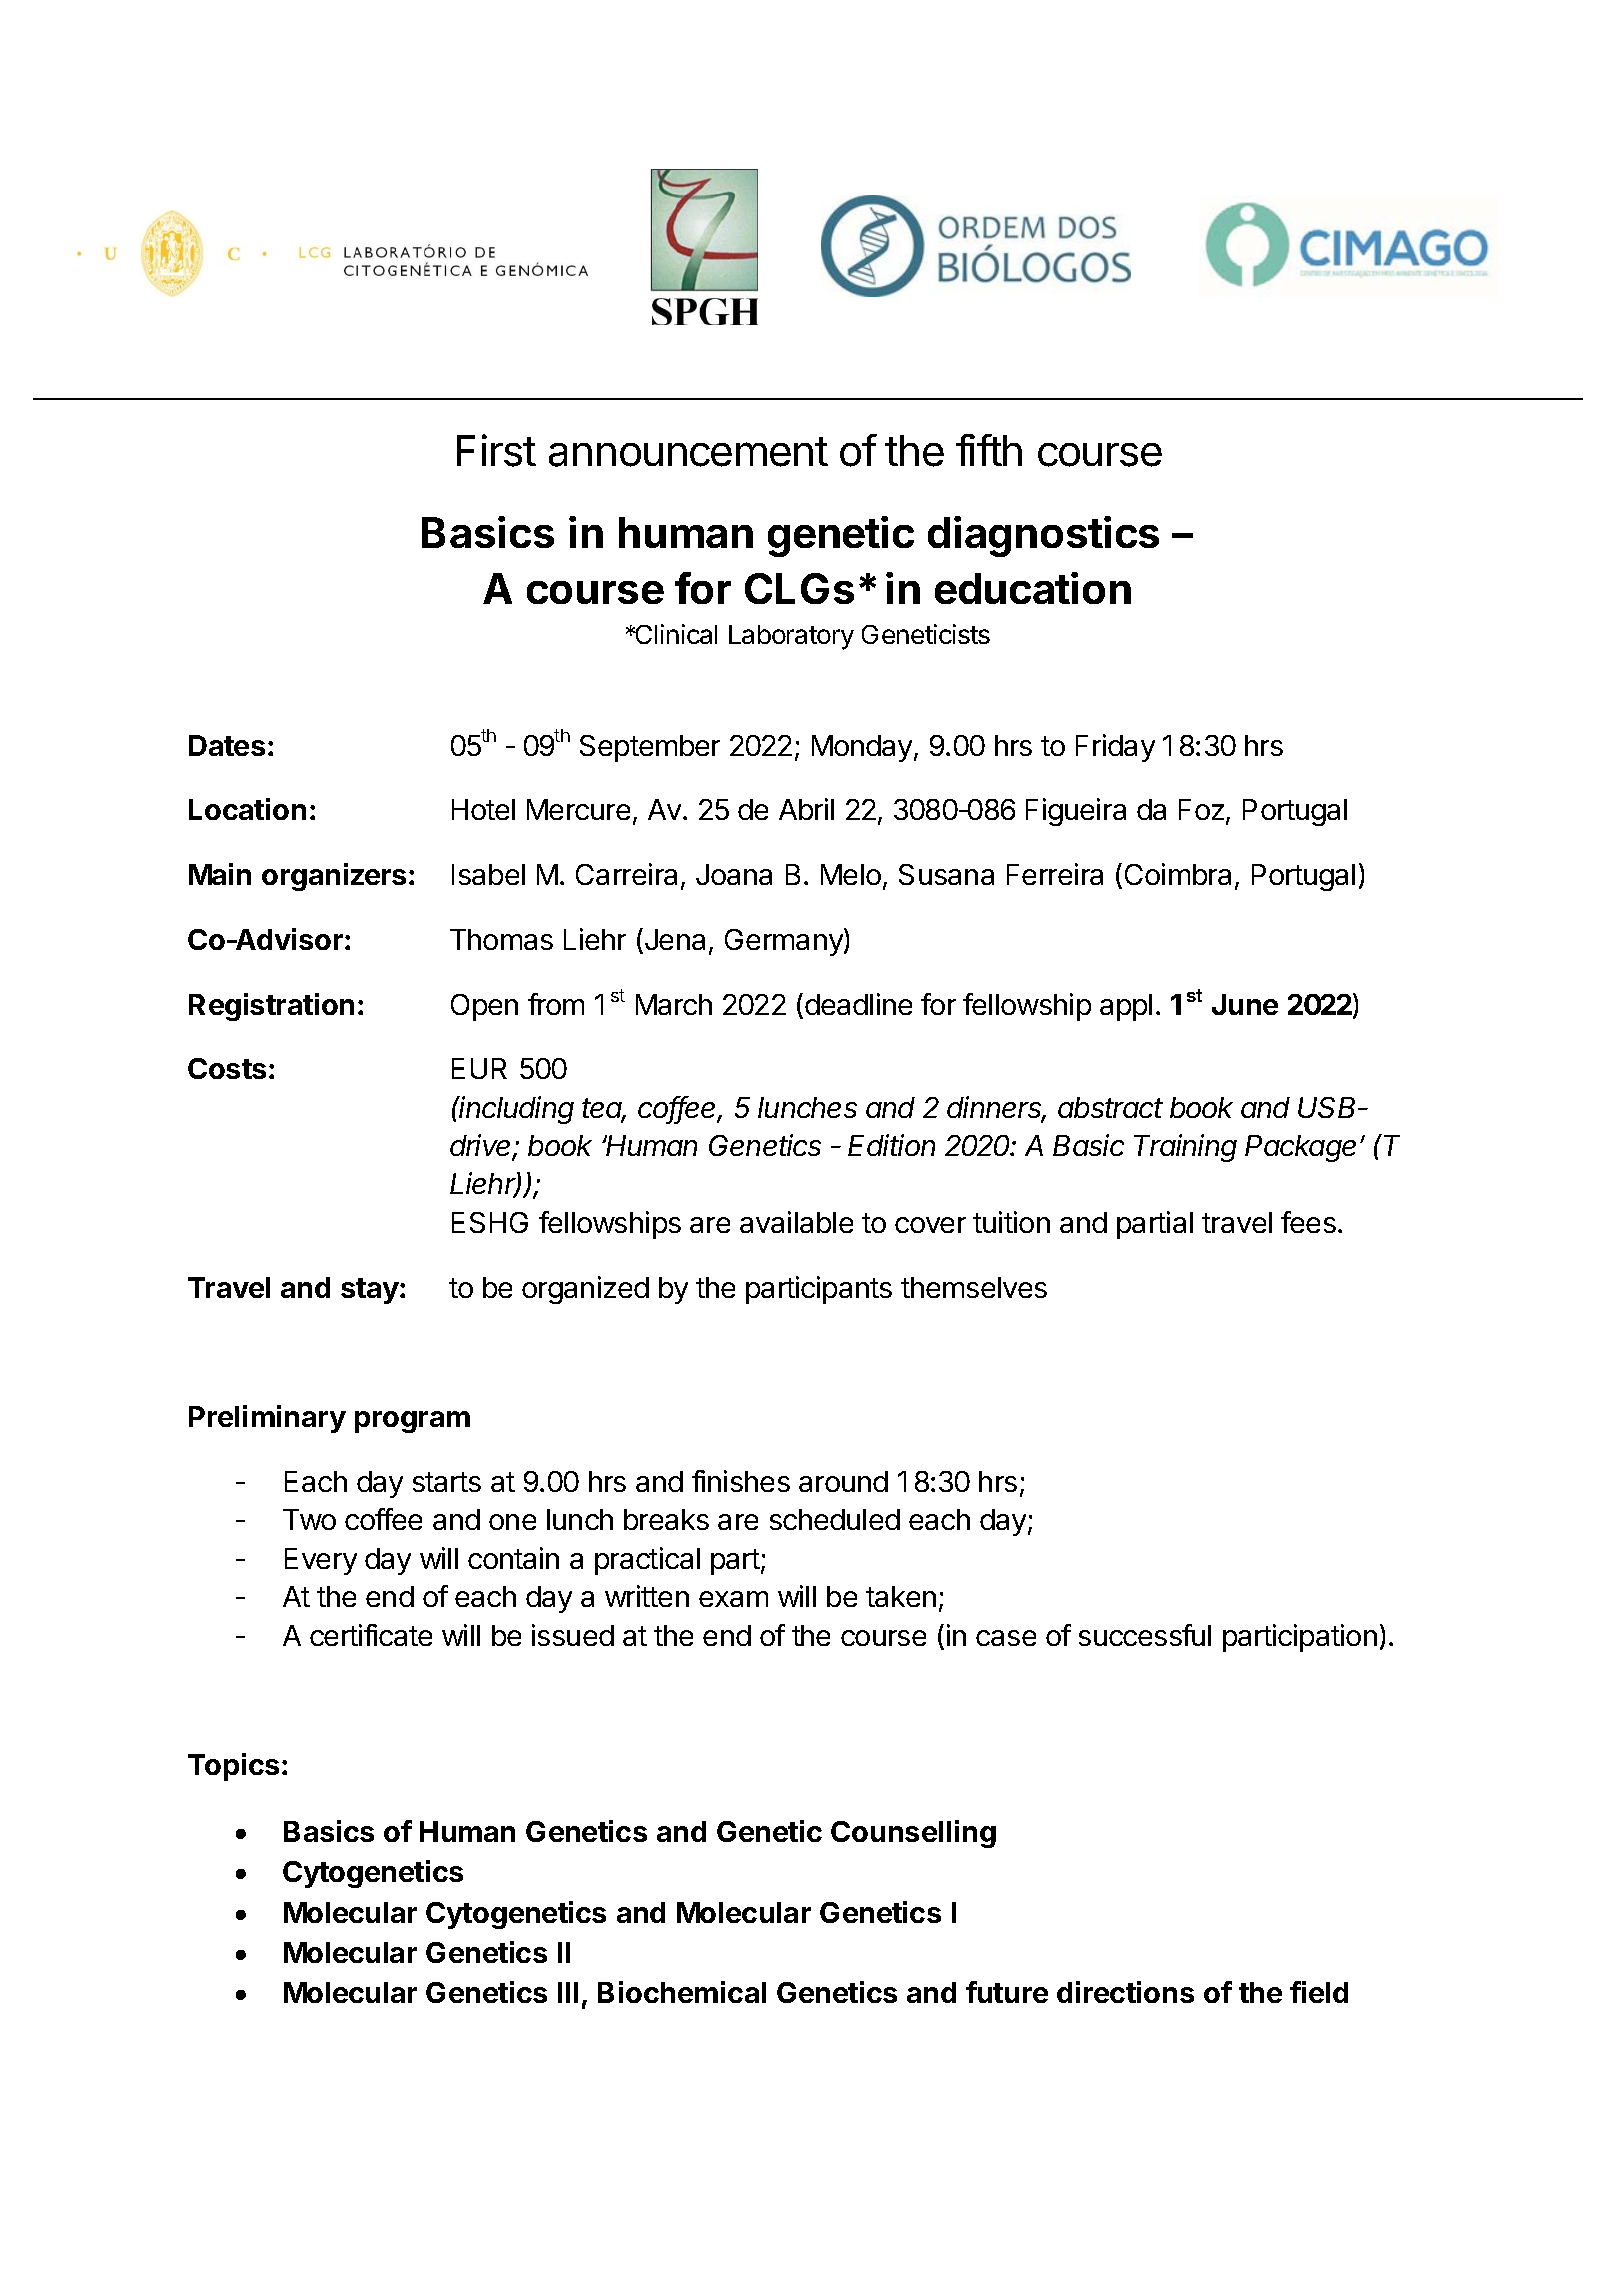  Describe the element at coordinates (1145, 1635) in the document. I see `successful` at that location.
